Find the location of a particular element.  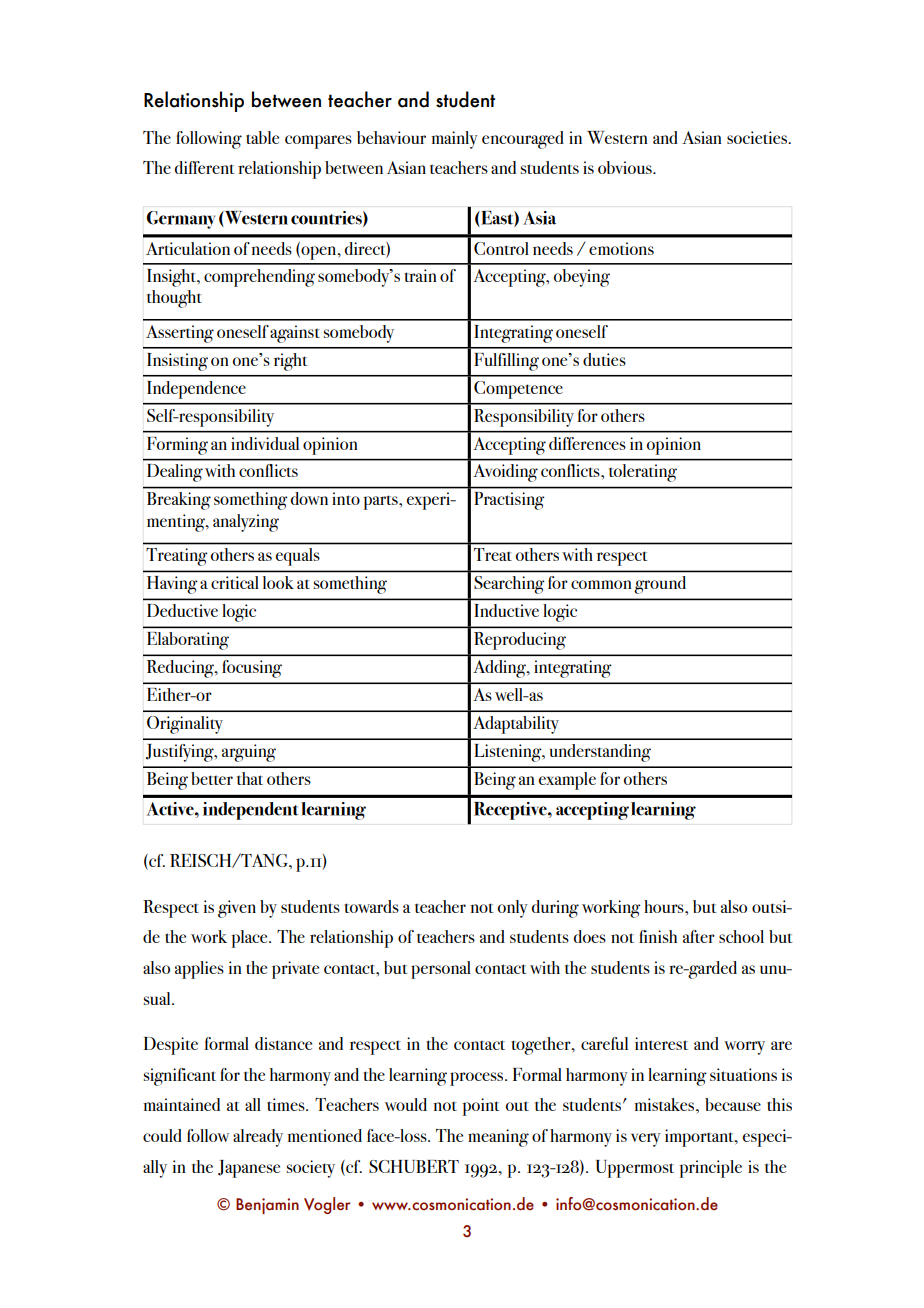

Practising is located at coordinates (509, 501).
